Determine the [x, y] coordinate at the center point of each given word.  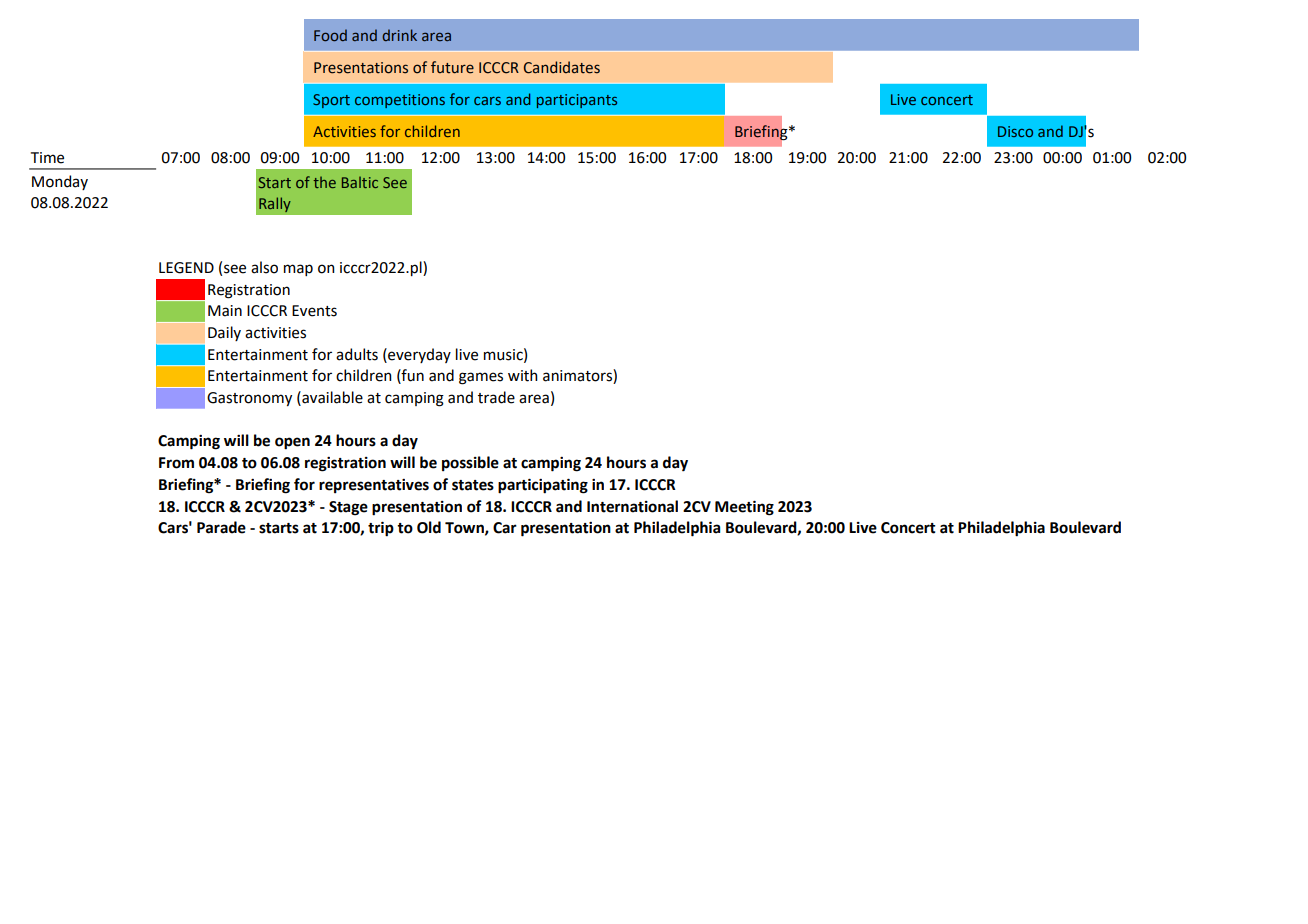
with [523, 375]
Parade [221, 527]
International [632, 506]
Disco [1015, 131]
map [298, 270]
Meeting [744, 508]
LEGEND [186, 268]
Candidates [562, 67]
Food [330, 35]
